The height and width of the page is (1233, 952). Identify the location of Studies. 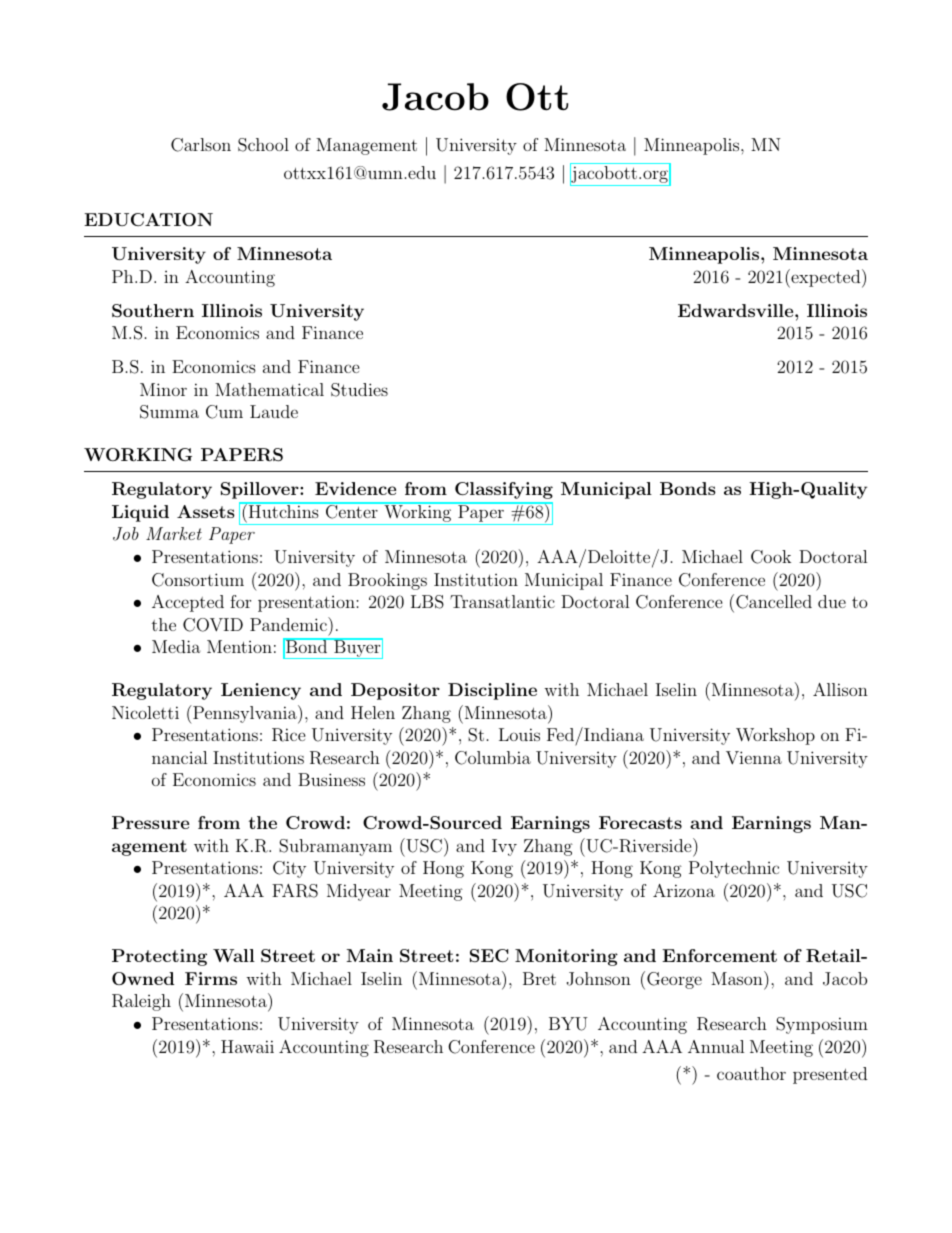
(359, 390).
